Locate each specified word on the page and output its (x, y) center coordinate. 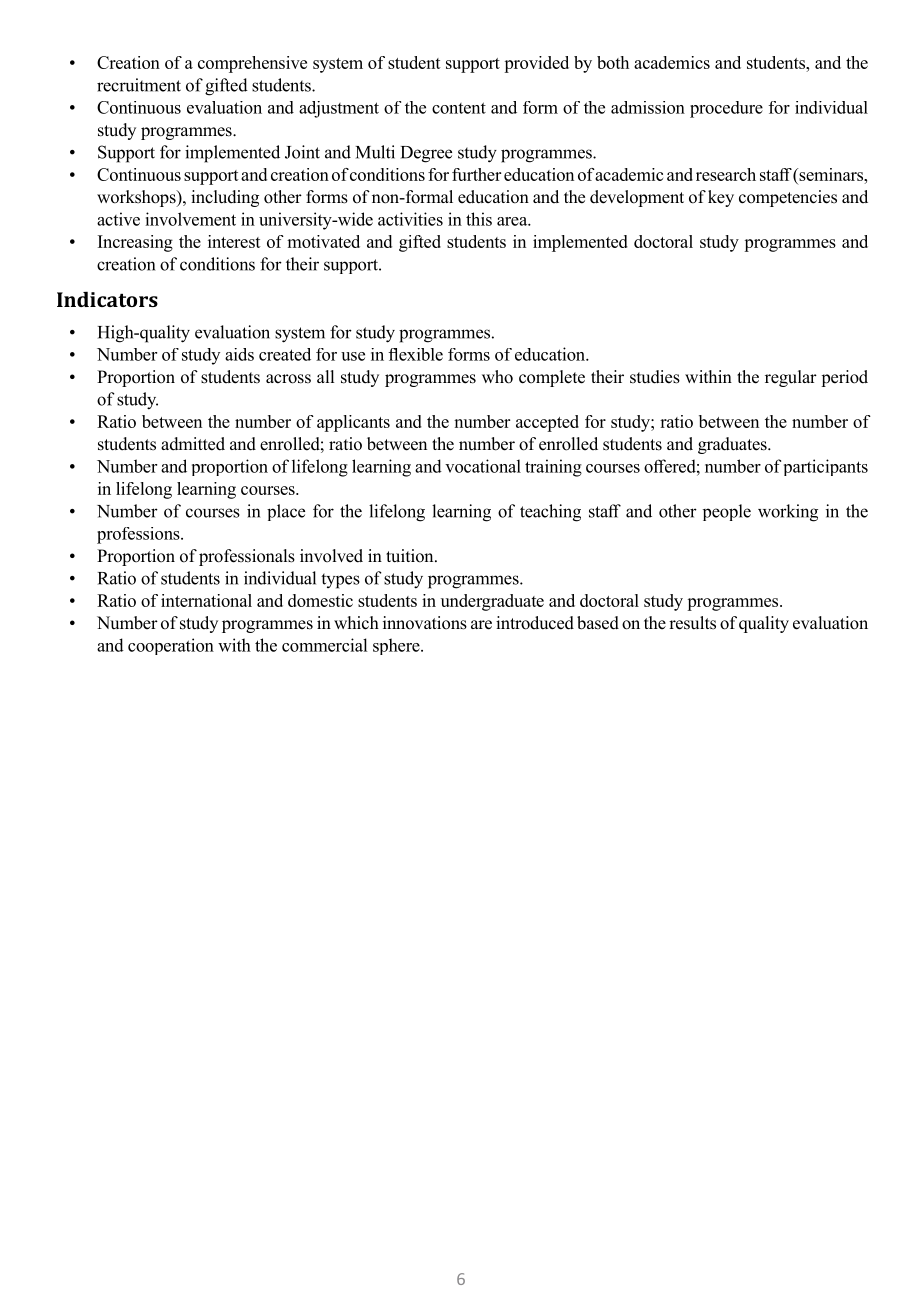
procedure (726, 109)
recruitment (139, 85)
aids (239, 354)
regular (791, 378)
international (206, 600)
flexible (415, 354)
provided (536, 64)
